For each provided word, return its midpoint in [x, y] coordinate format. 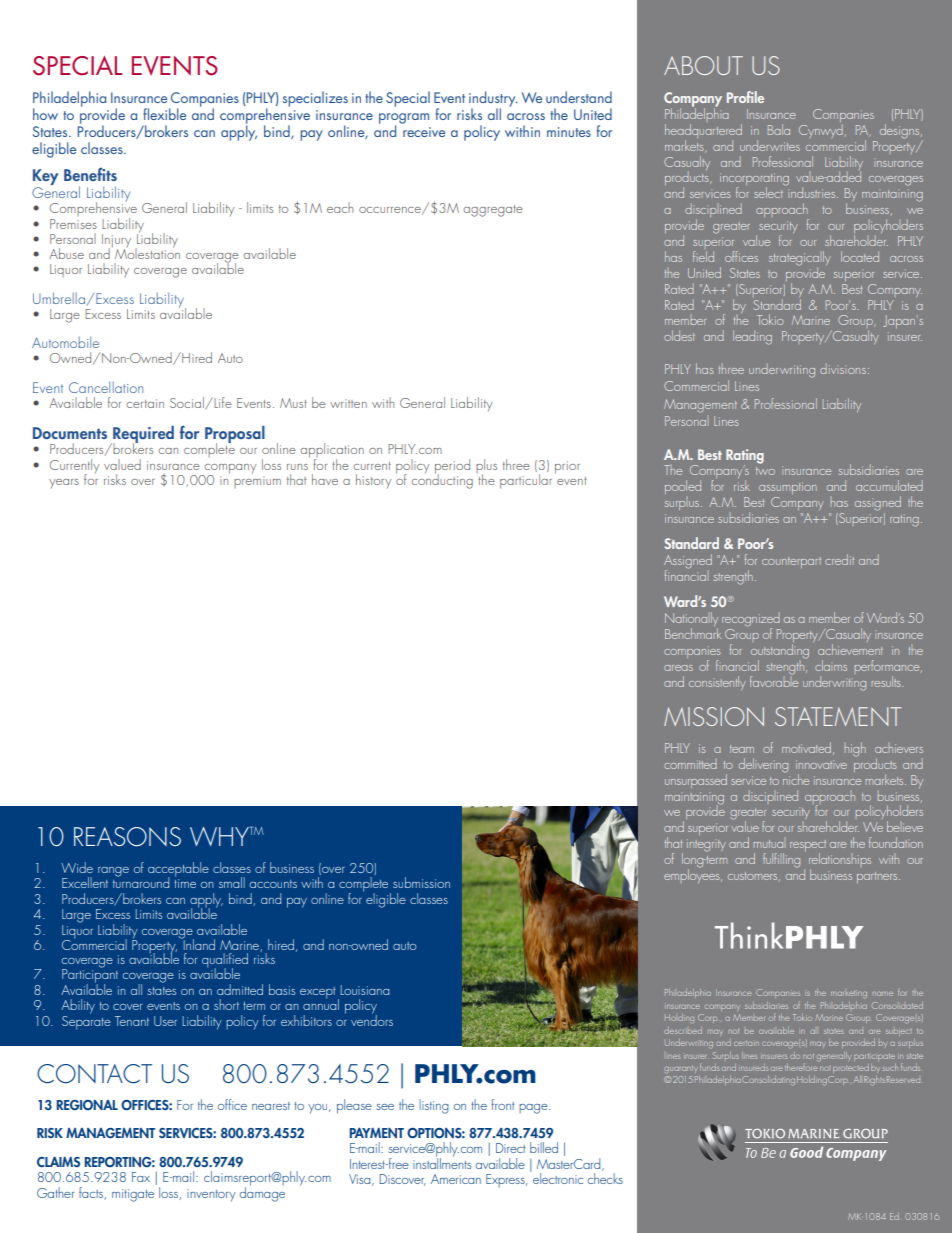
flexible [164, 114]
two [765, 471]
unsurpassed [696, 781]
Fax [141, 1177]
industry [493, 100]
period [452, 467]
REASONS [127, 836]
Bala [779, 129]
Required [142, 436]
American [456, 1179]
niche [796, 778]
